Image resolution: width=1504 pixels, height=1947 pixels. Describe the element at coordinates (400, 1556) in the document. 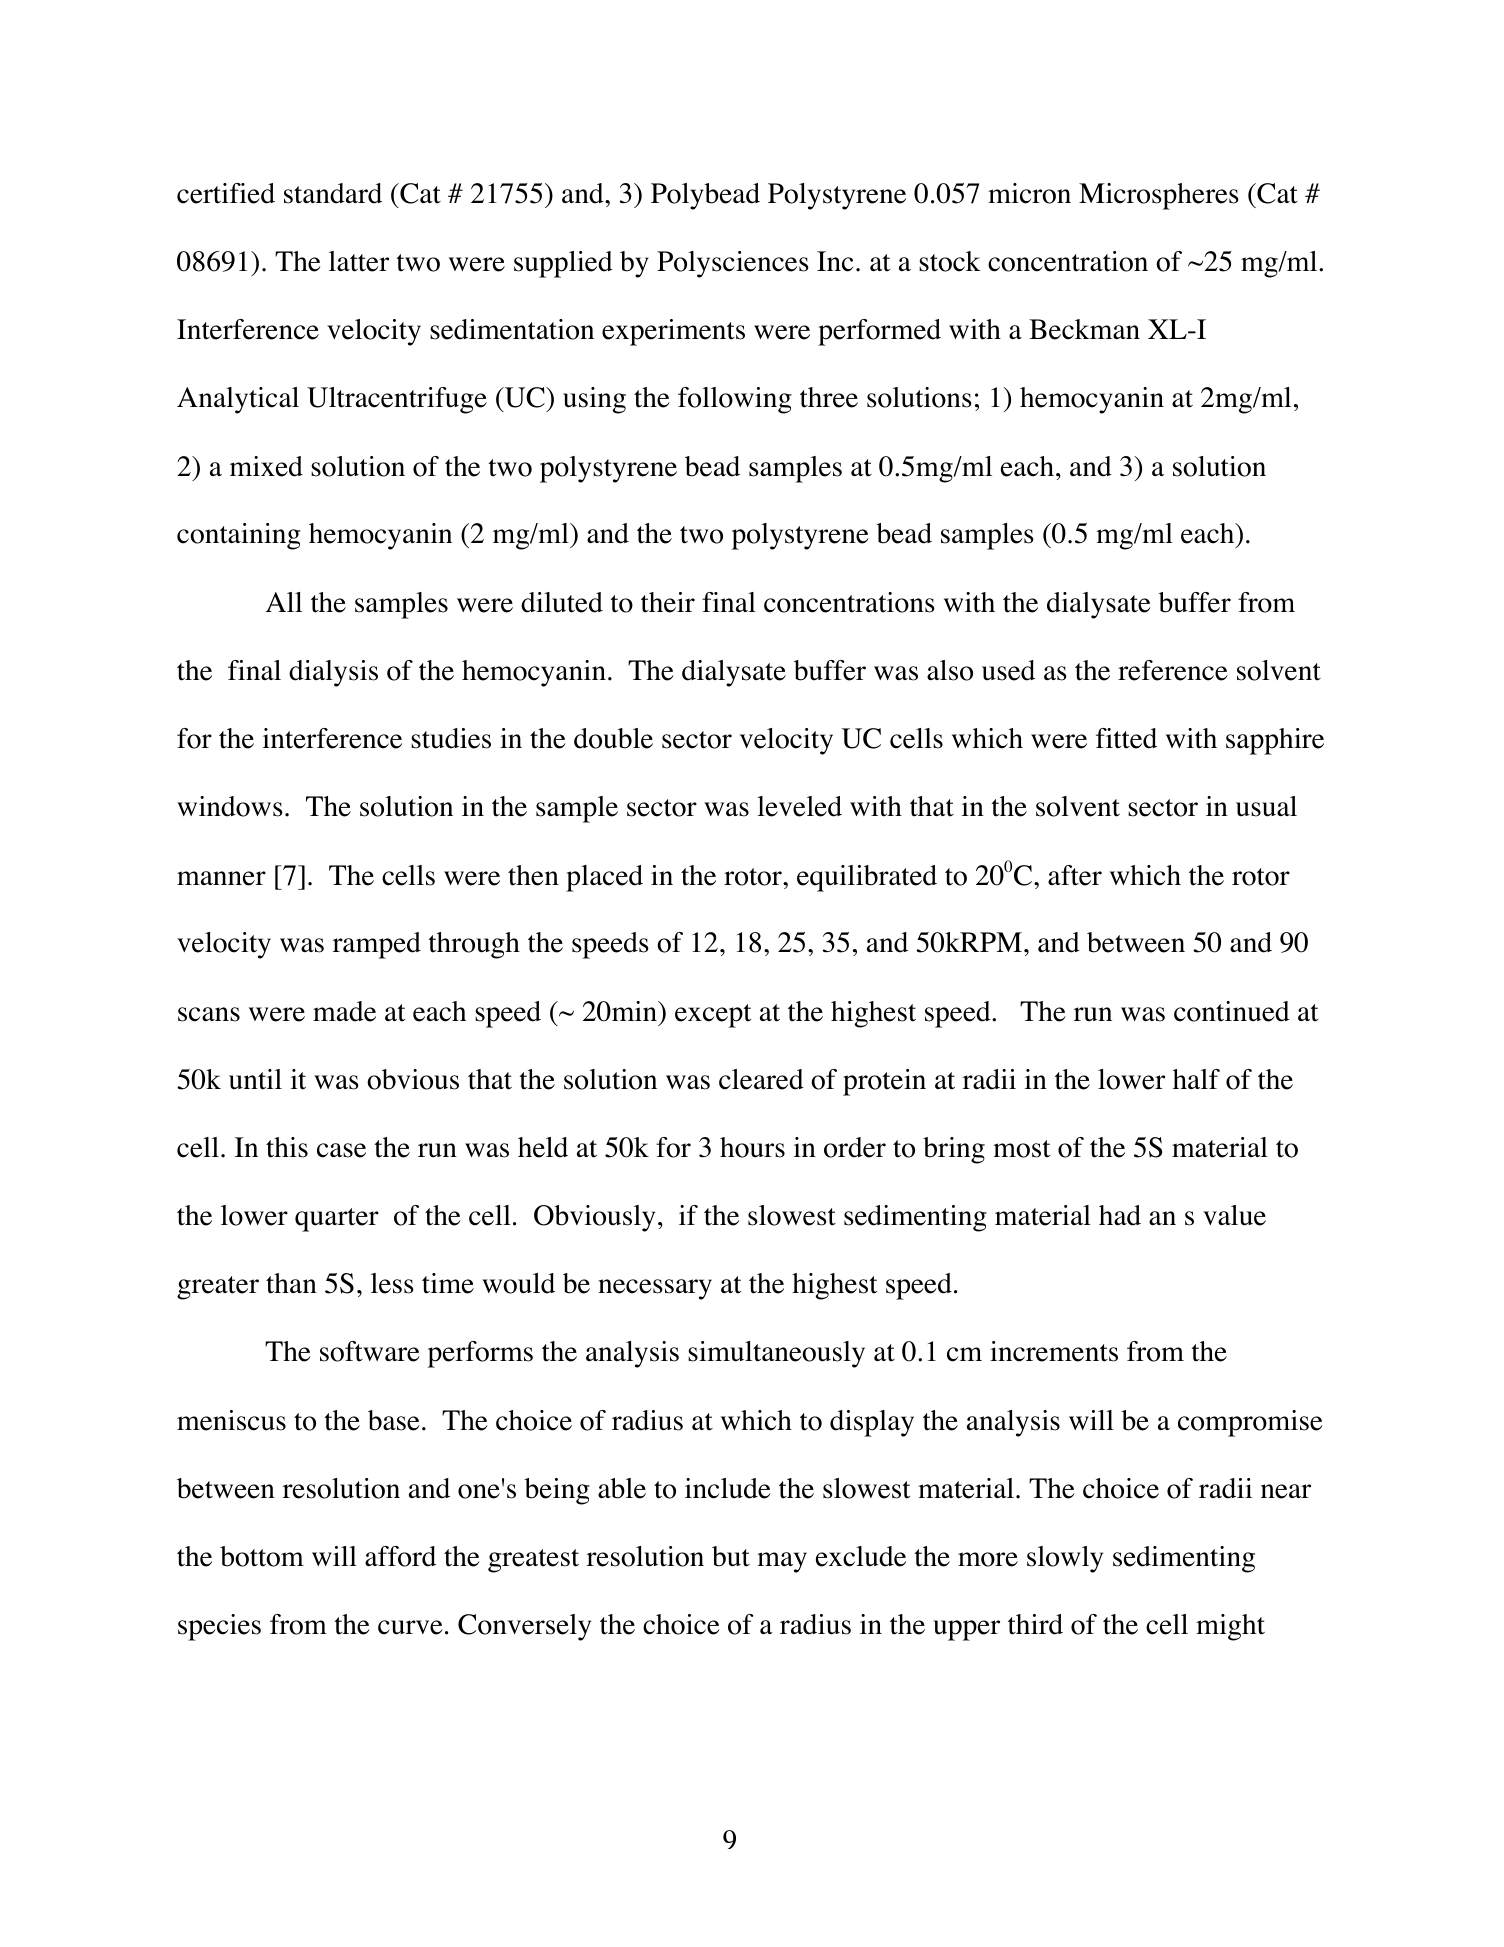

I see `afford` at that location.
